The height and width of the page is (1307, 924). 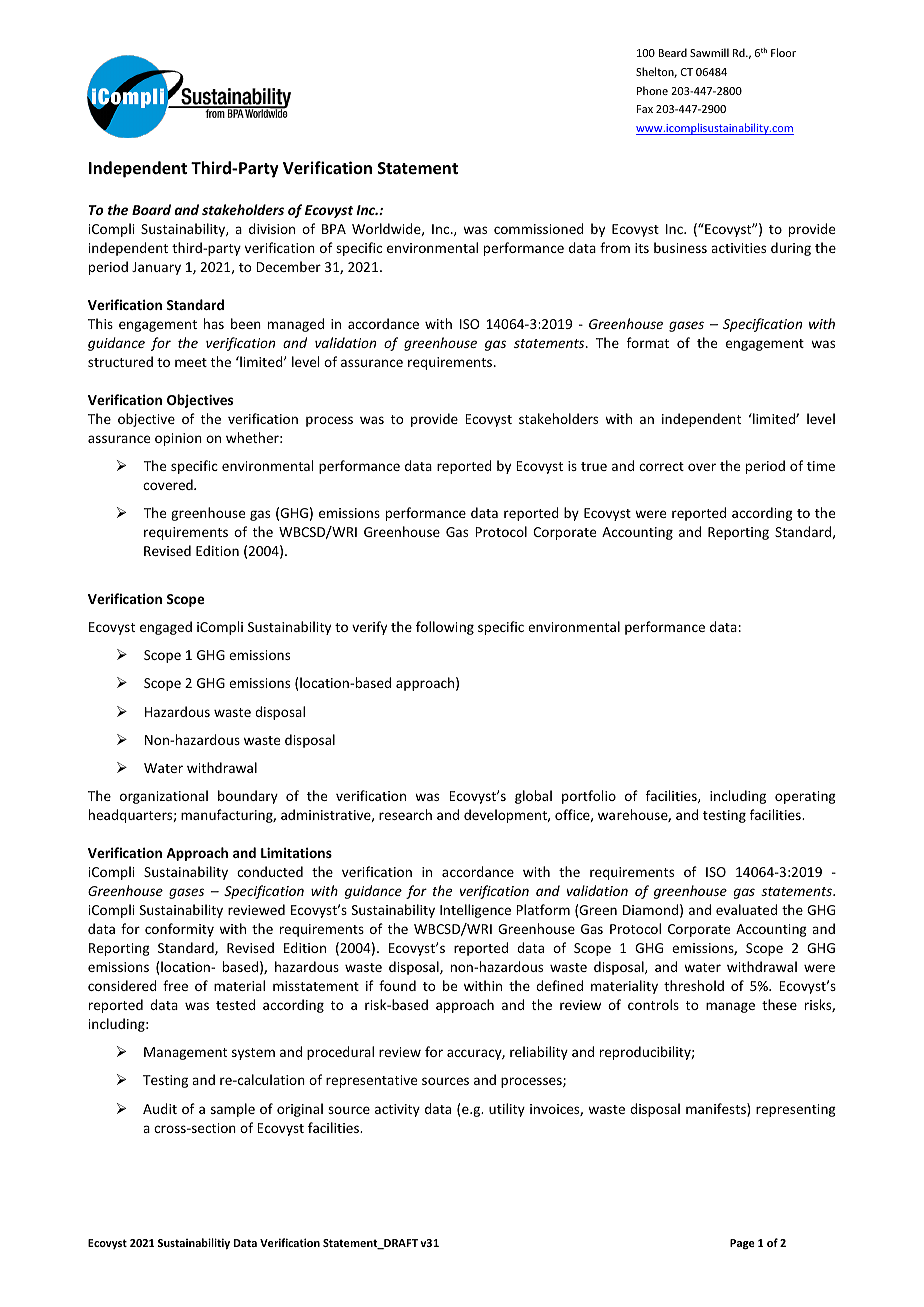 What do you see at coordinates (709, 52) in the page?
I see `Sawmill` at bounding box center [709, 52].
